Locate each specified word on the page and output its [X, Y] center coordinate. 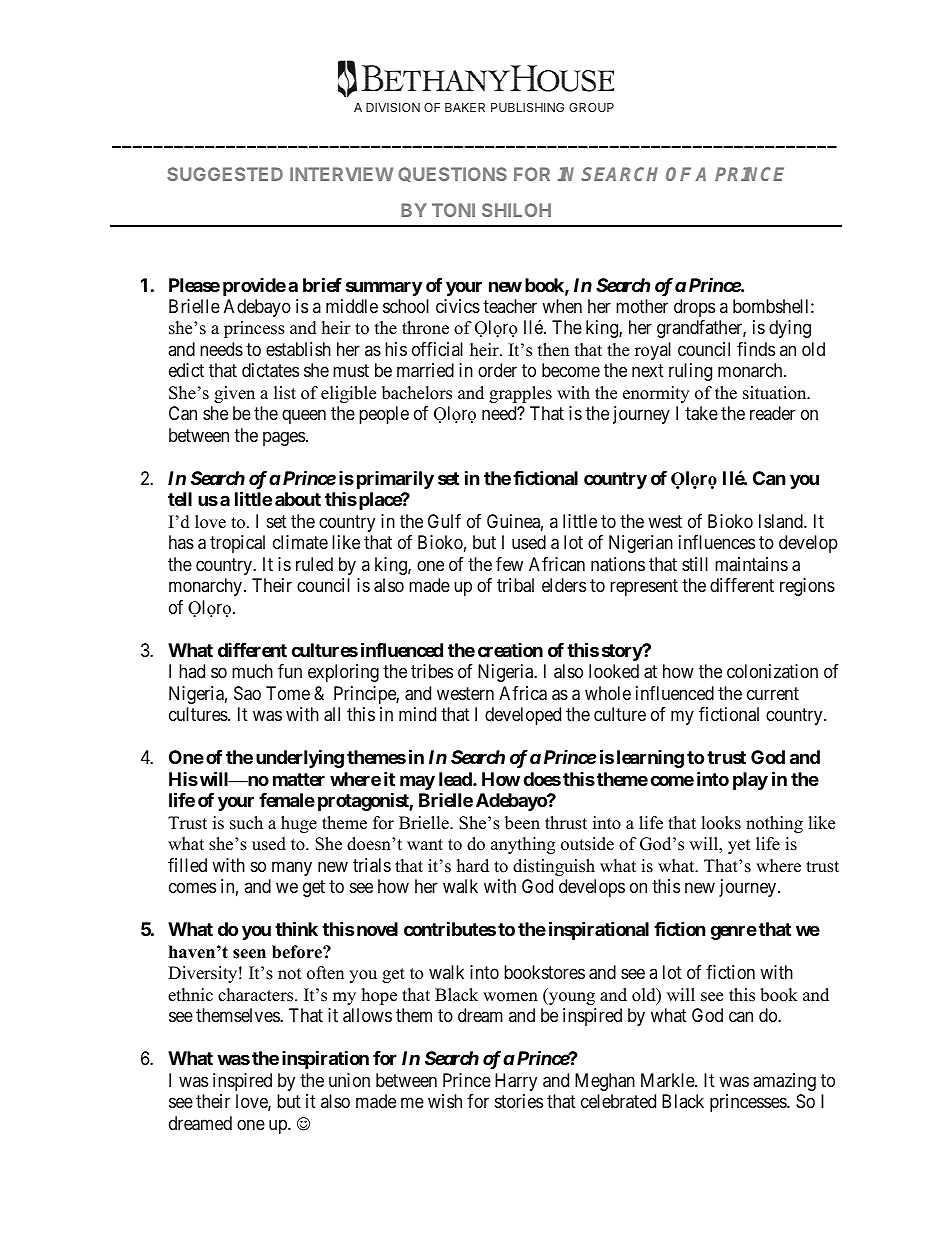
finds [756, 349]
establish [298, 349]
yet [739, 846]
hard [473, 866]
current [773, 693]
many [292, 868]
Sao [247, 693]
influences [717, 542]
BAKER [465, 107]
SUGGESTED [225, 174]
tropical [237, 544]
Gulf [444, 521]
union [349, 1080]
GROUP [591, 107]
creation [510, 650]
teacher [510, 306]
